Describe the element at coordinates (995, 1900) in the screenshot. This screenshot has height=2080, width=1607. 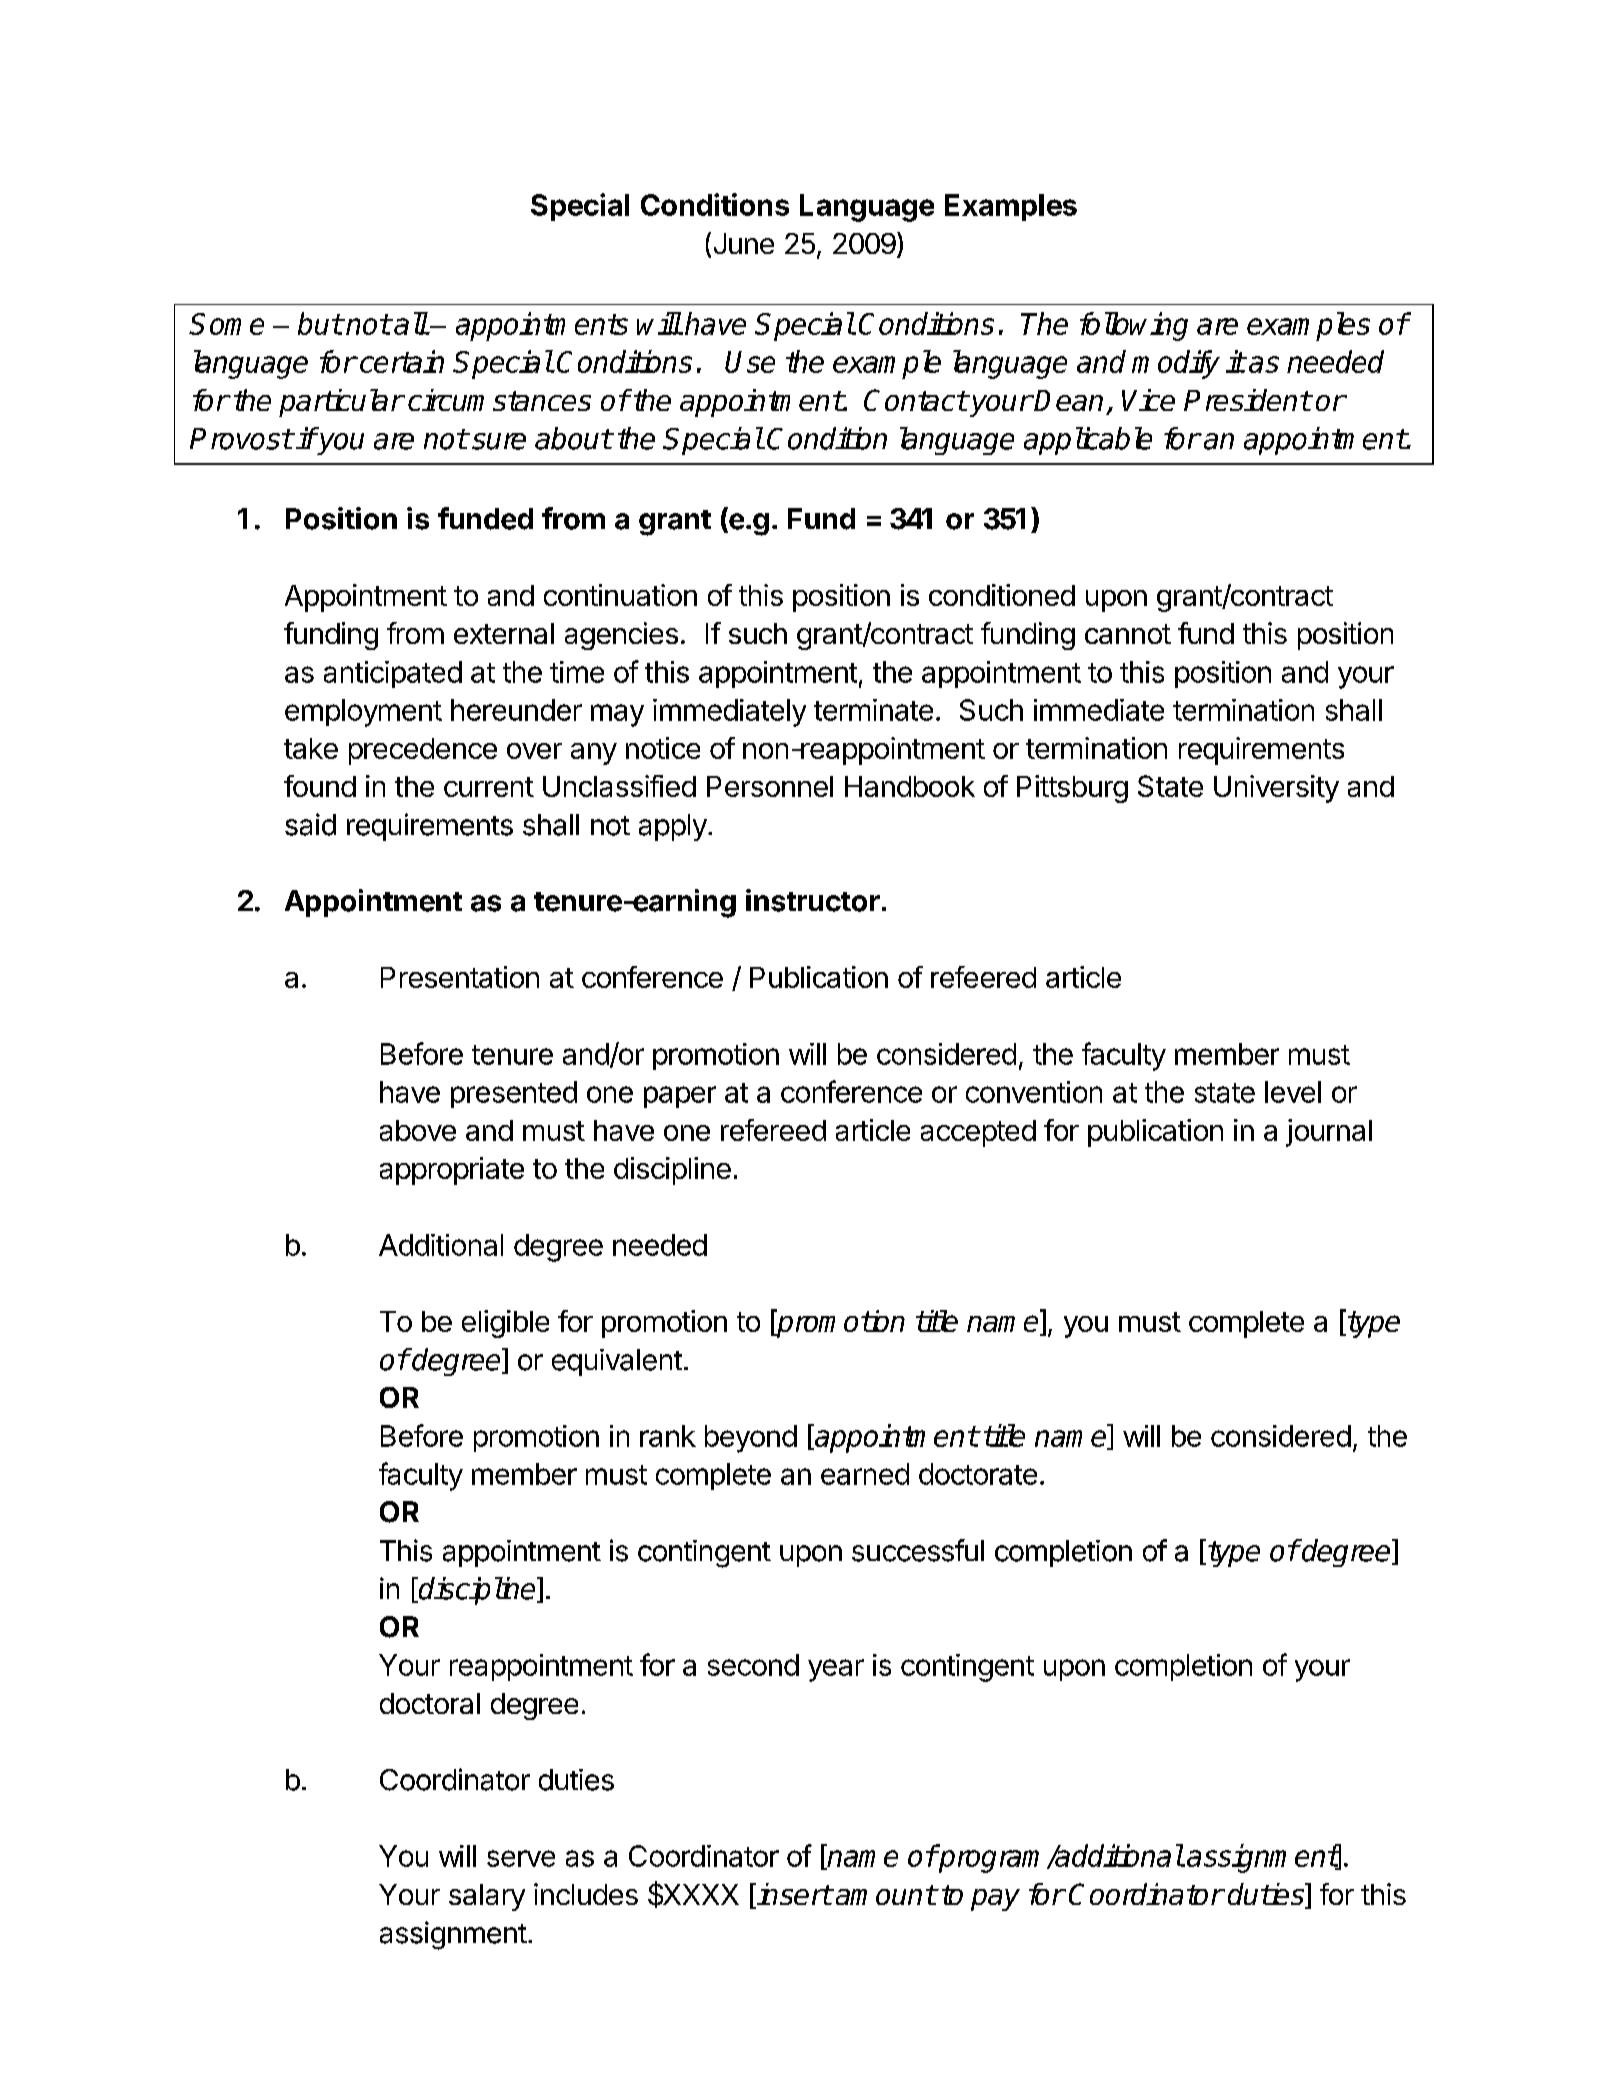
I see `pay` at that location.
